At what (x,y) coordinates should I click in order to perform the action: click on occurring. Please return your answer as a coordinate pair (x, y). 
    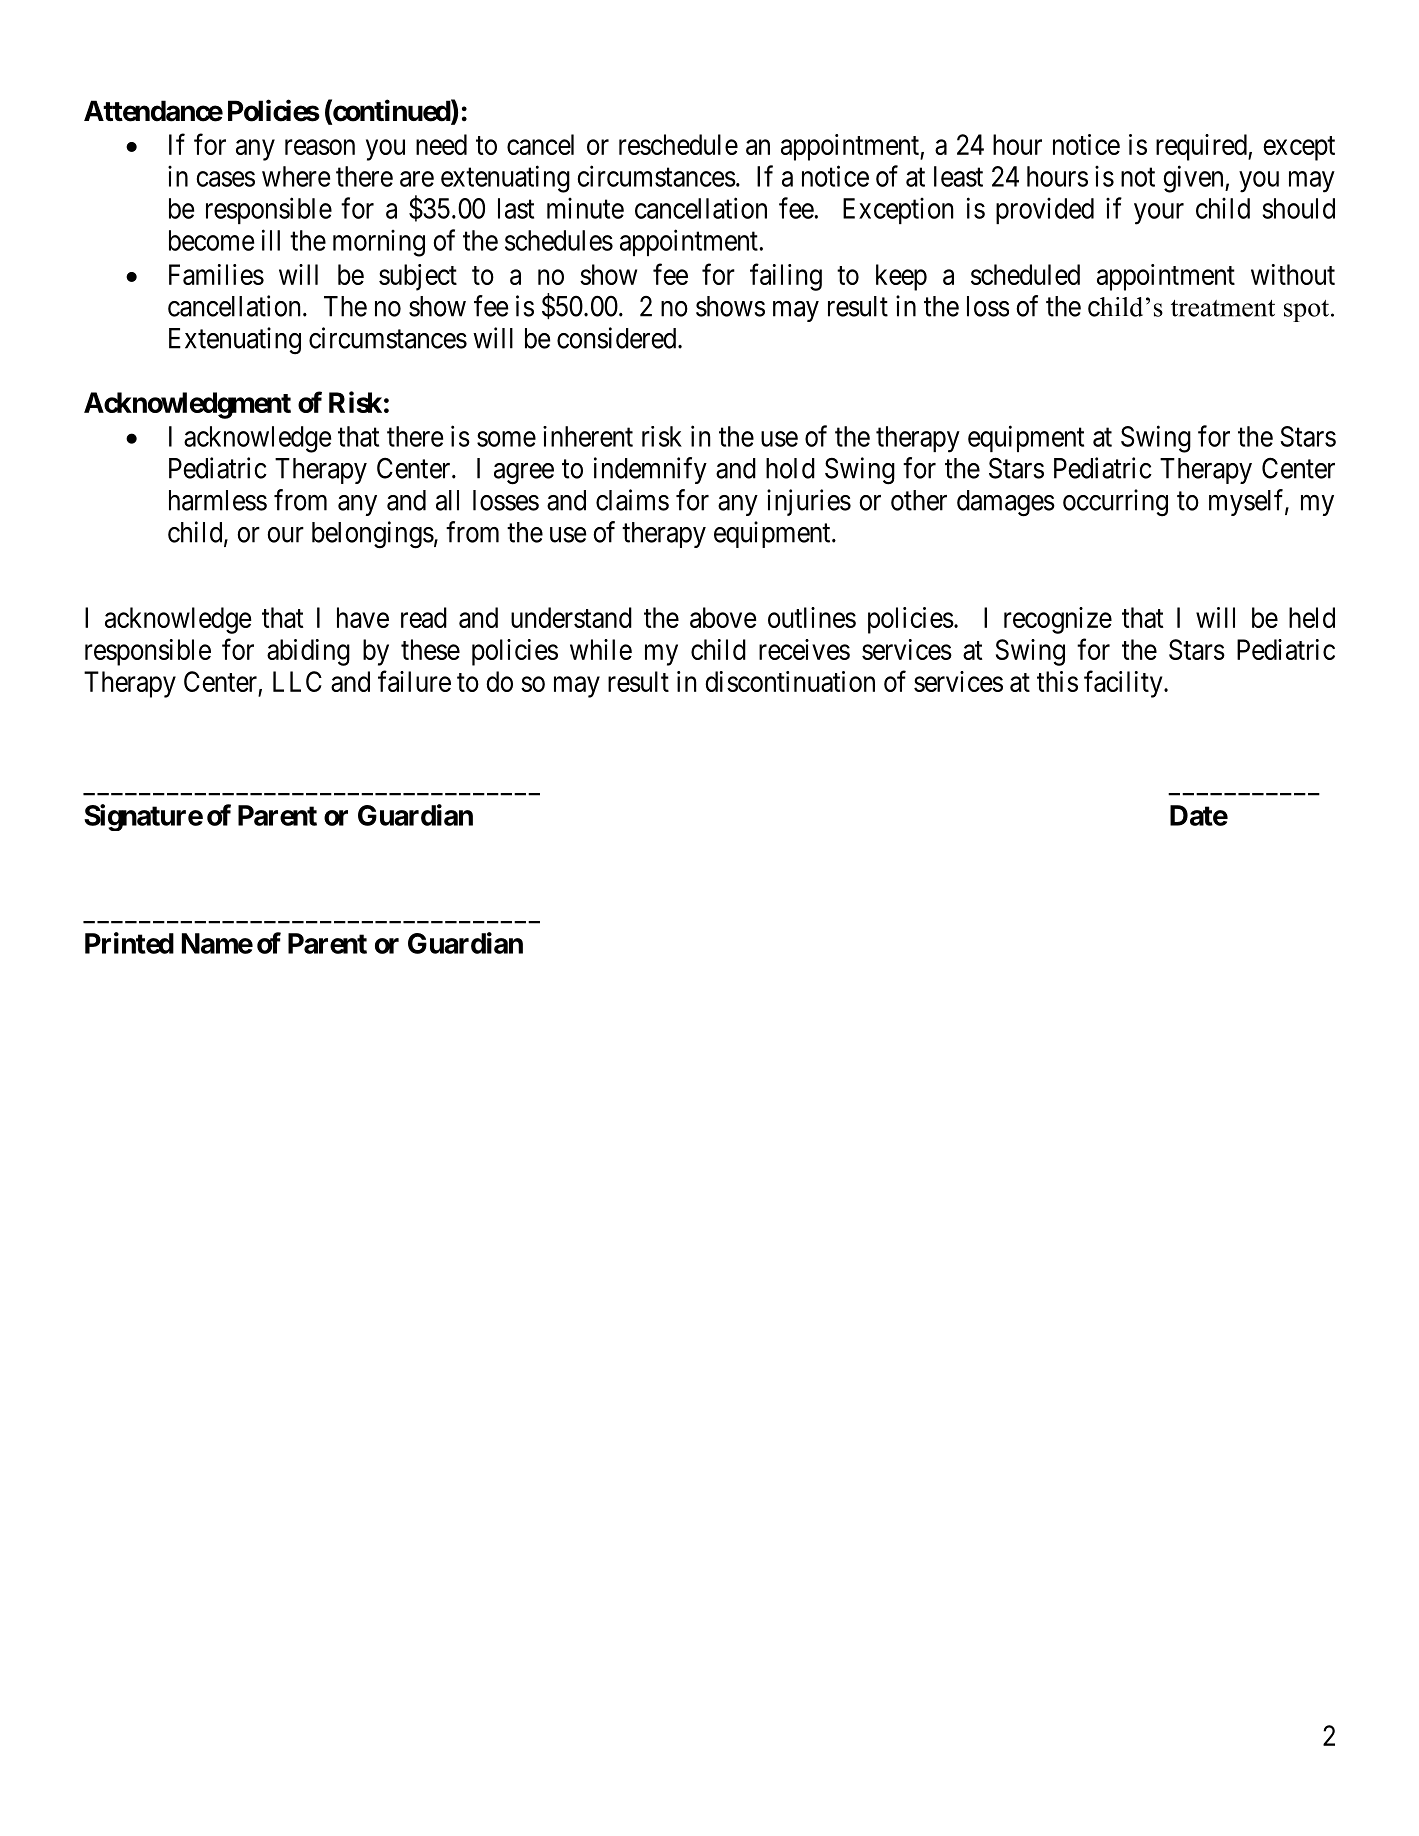
    Looking at the image, I should click on (1115, 503).
